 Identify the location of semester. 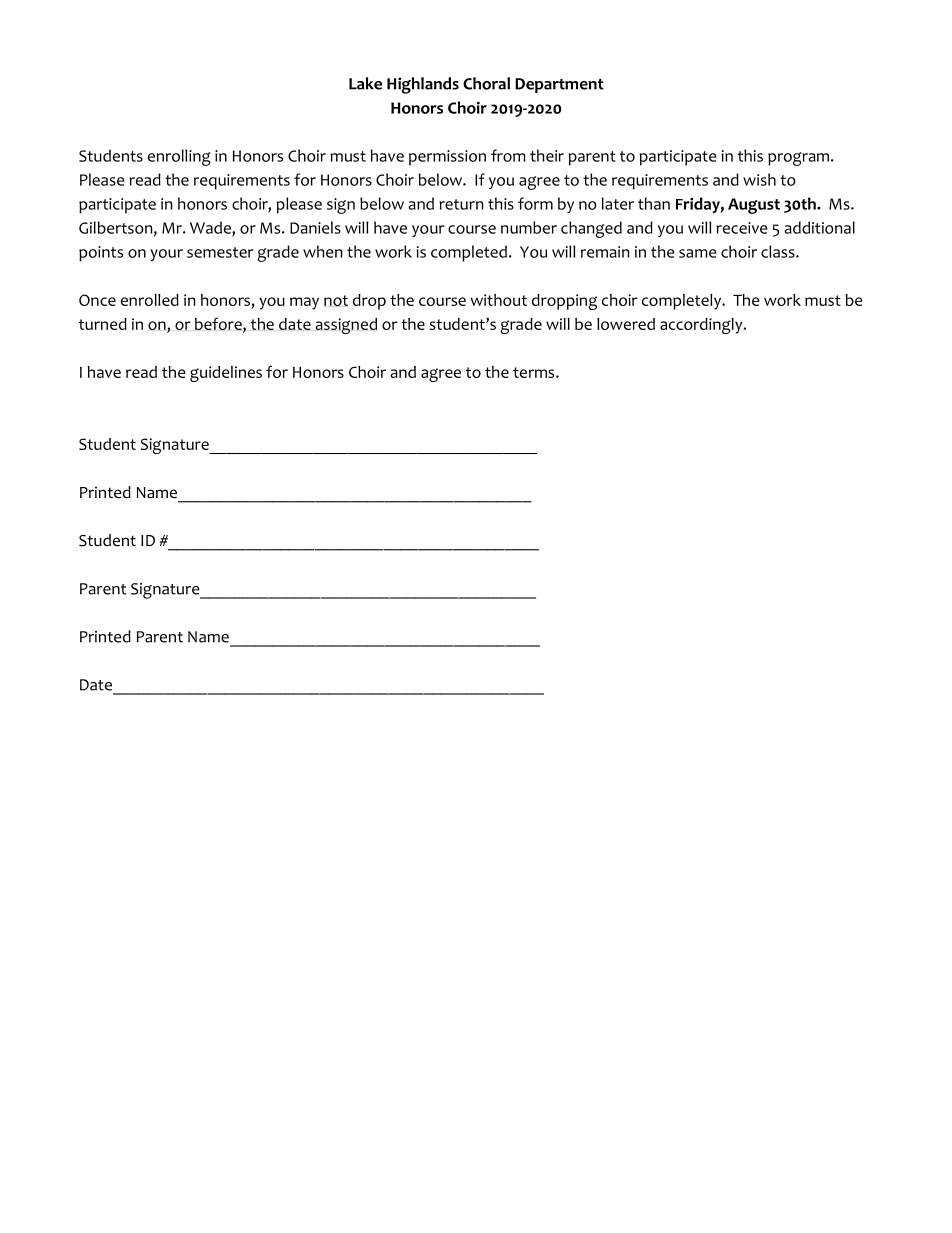
(220, 252).
